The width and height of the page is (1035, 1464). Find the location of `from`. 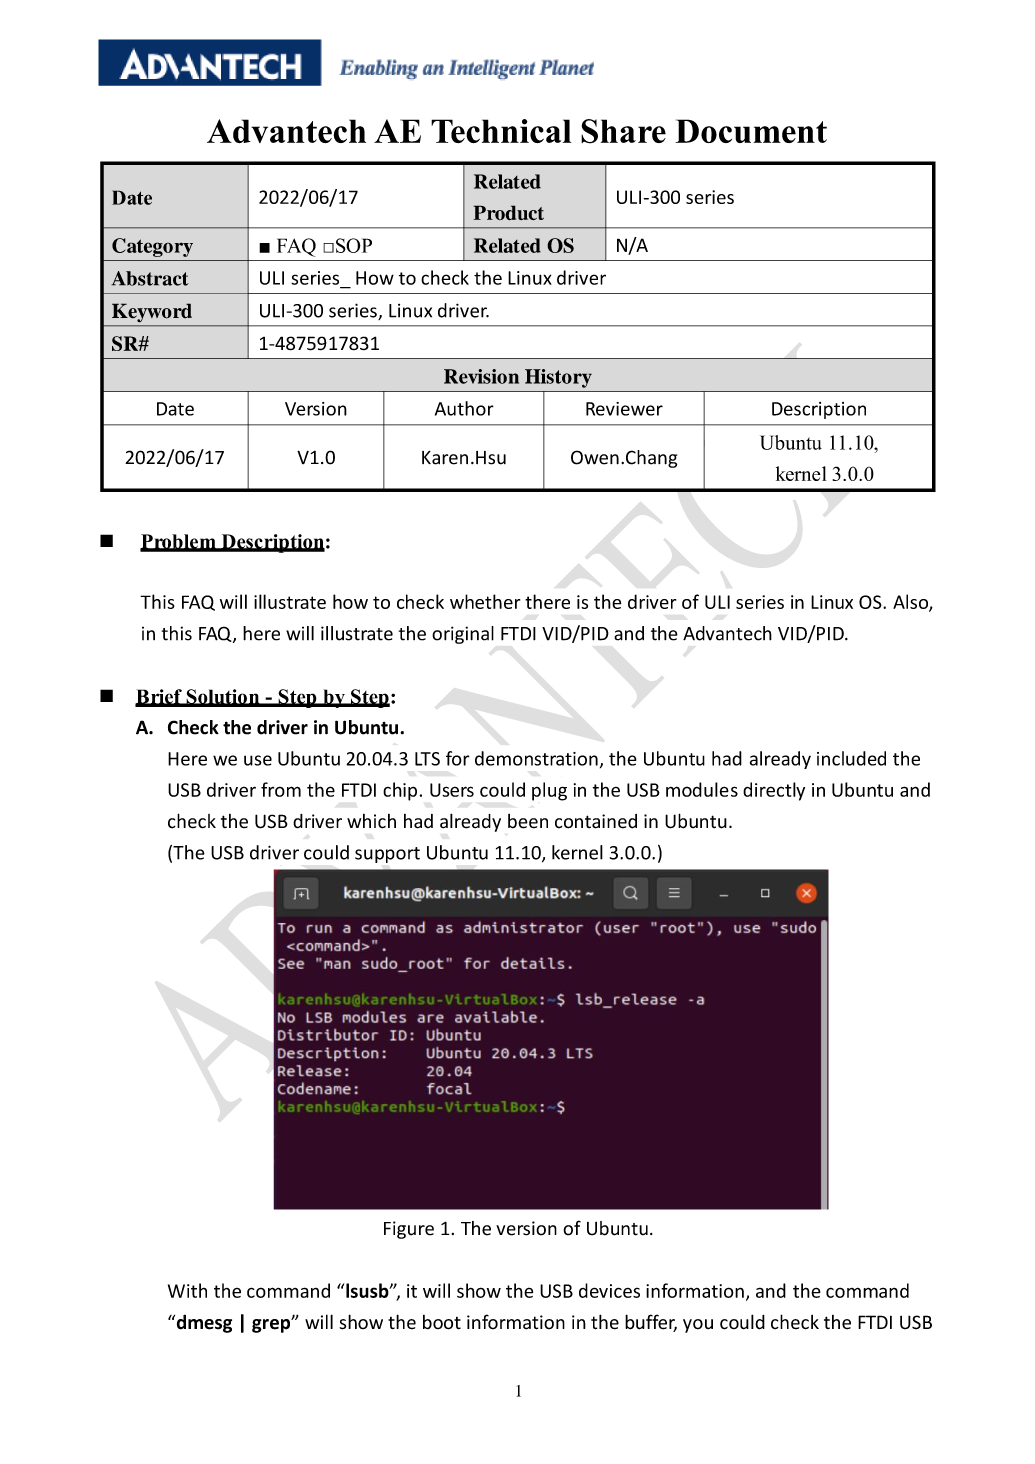

from is located at coordinates (281, 789).
